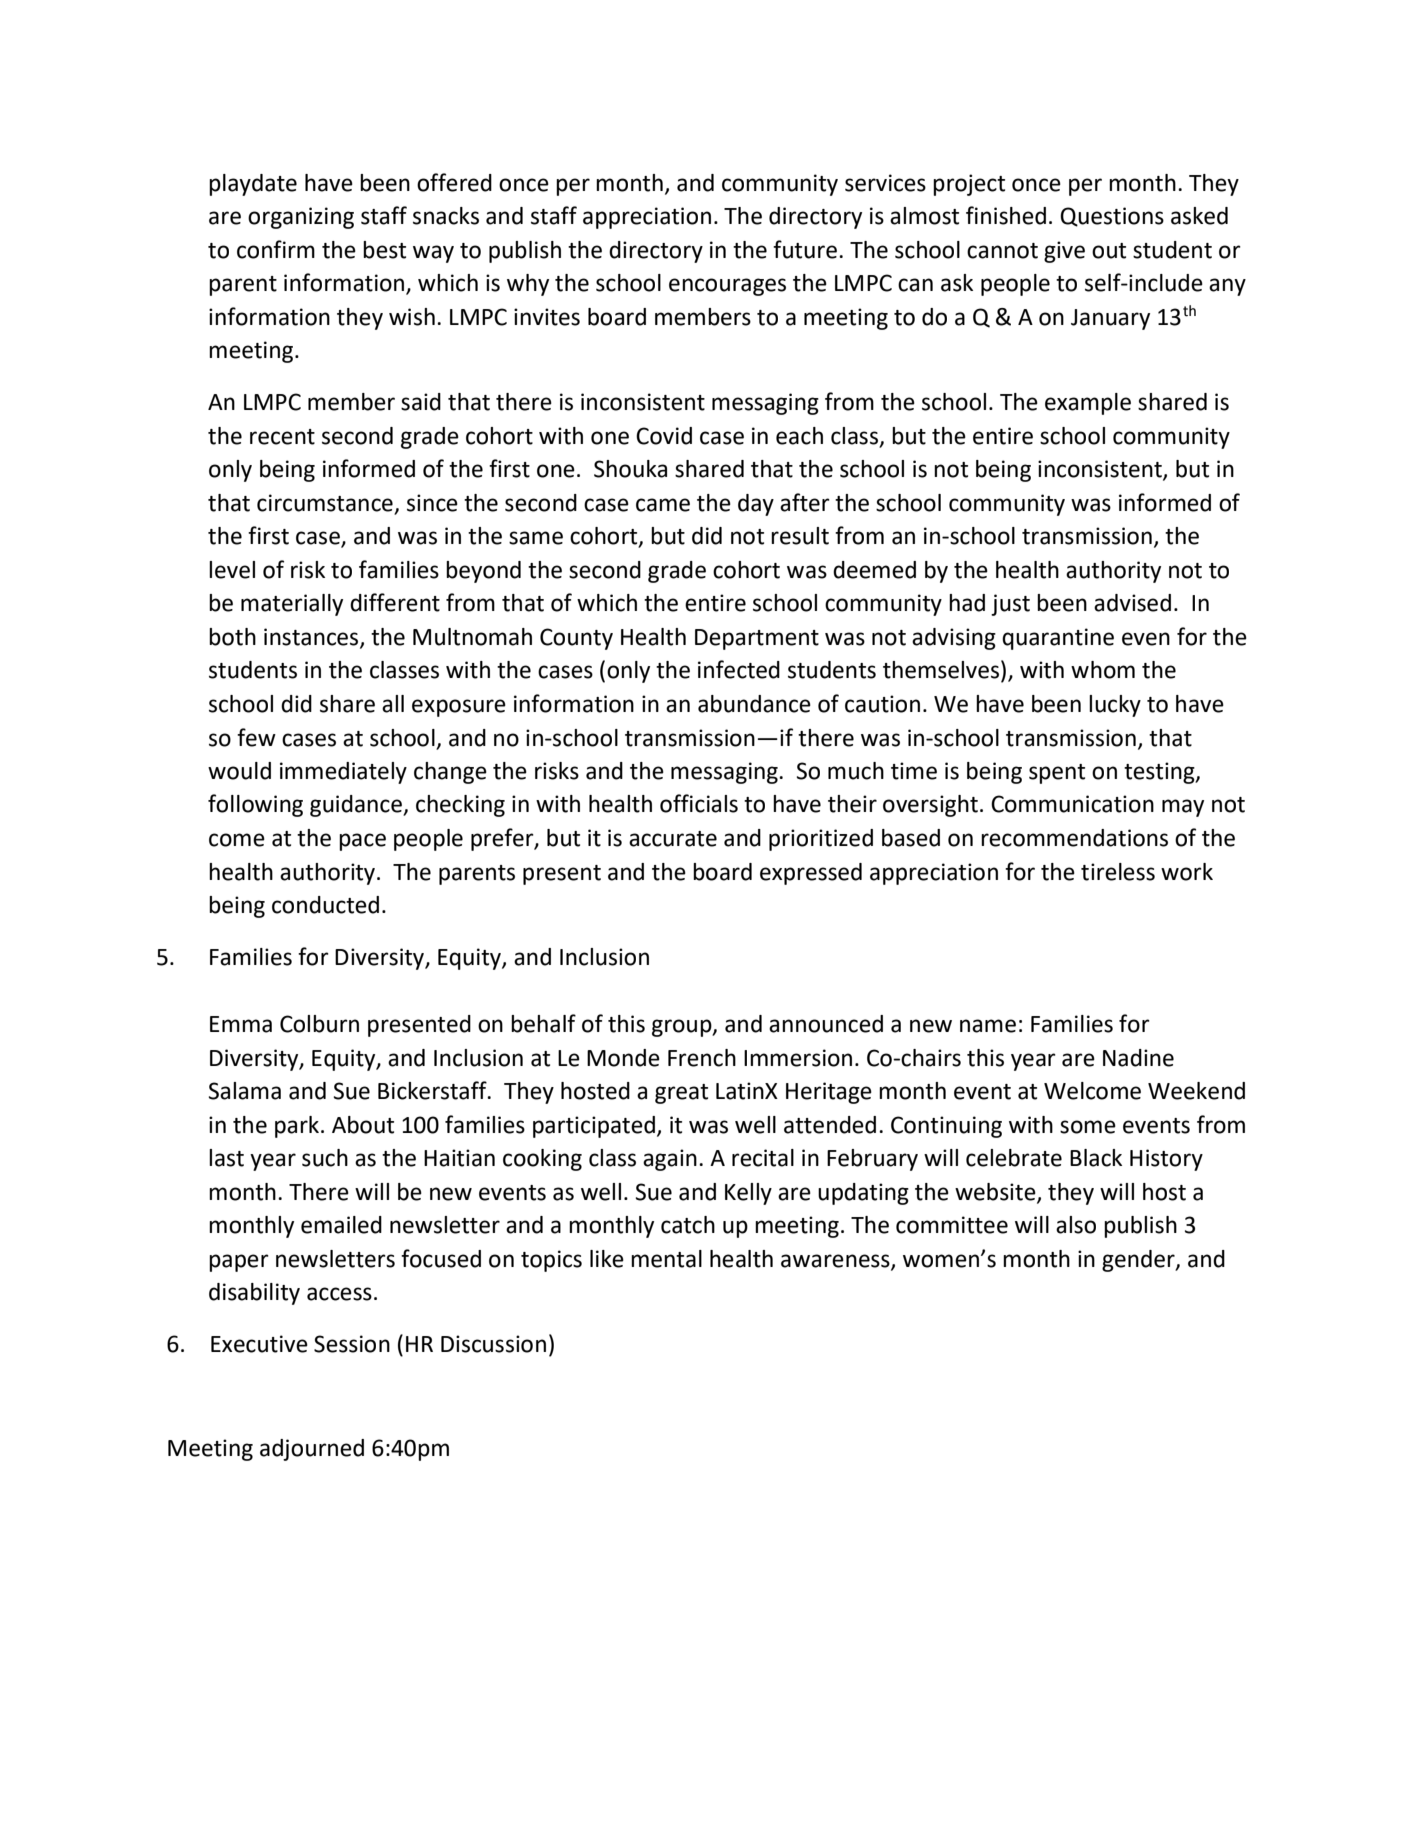 The image size is (1416, 1832). What do you see at coordinates (666, 1259) in the screenshot?
I see `mental` at bounding box center [666, 1259].
